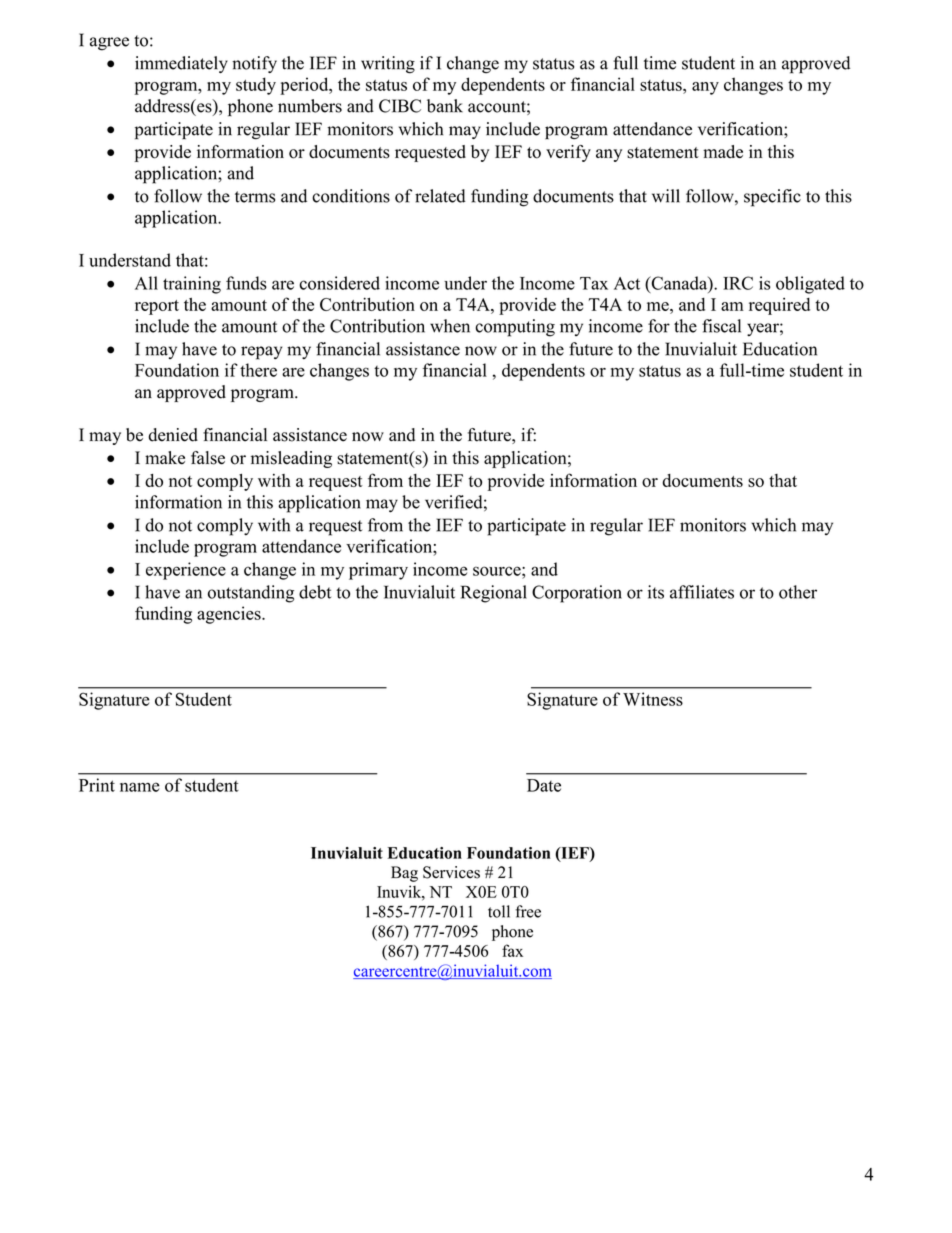  What do you see at coordinates (140, 787) in the screenshot?
I see `name` at bounding box center [140, 787].
